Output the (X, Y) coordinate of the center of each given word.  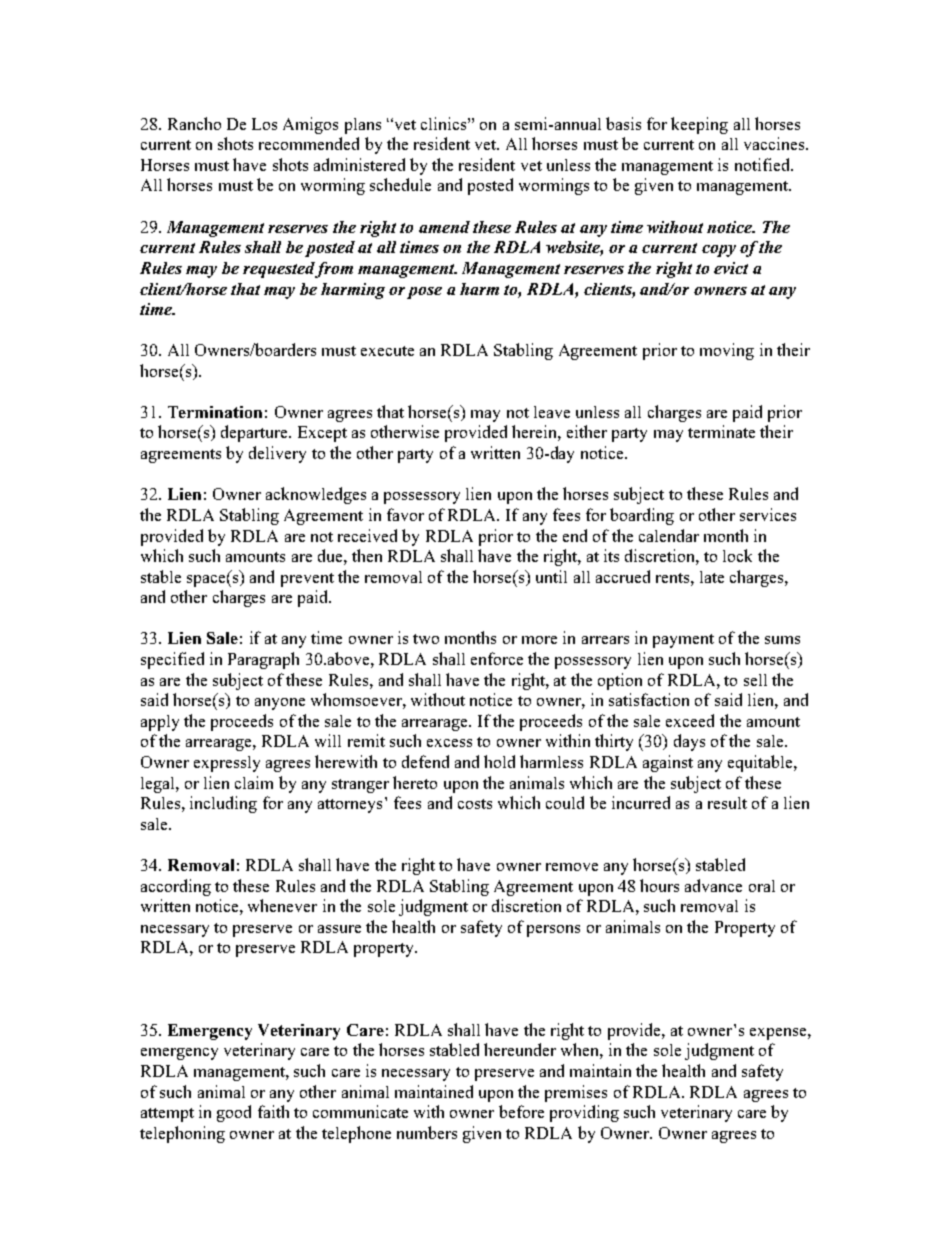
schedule (400, 184)
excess (449, 743)
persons (553, 931)
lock (737, 555)
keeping (699, 125)
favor (405, 514)
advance (713, 885)
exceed (690, 720)
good (234, 1113)
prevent (307, 580)
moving (727, 351)
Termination (215, 412)
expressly (227, 764)
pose (424, 293)
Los (264, 124)
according (176, 887)
